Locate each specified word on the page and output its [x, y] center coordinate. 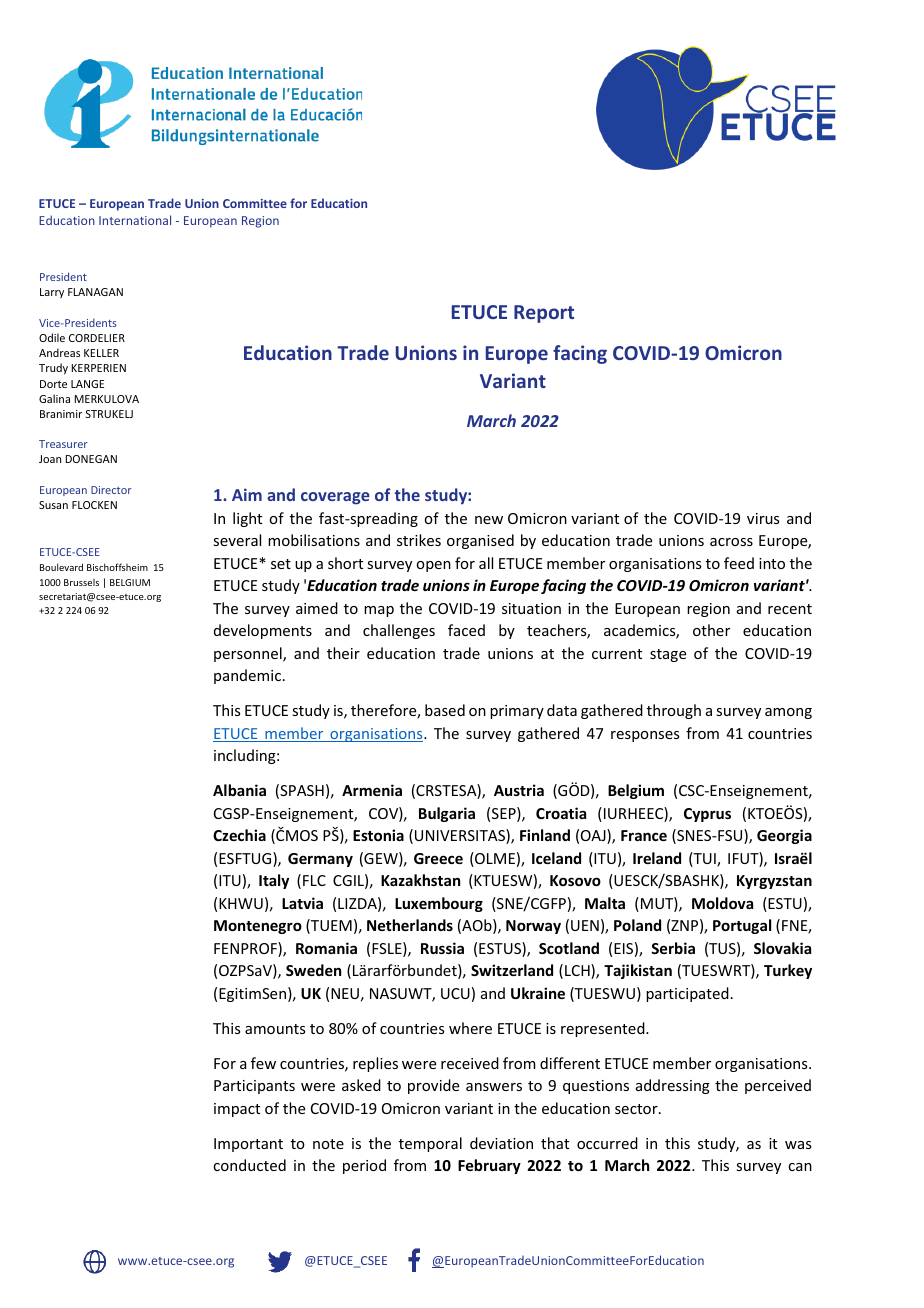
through [674, 711]
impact [237, 1110]
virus [763, 518]
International [135, 220]
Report [544, 314]
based [445, 710]
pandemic [249, 676]
